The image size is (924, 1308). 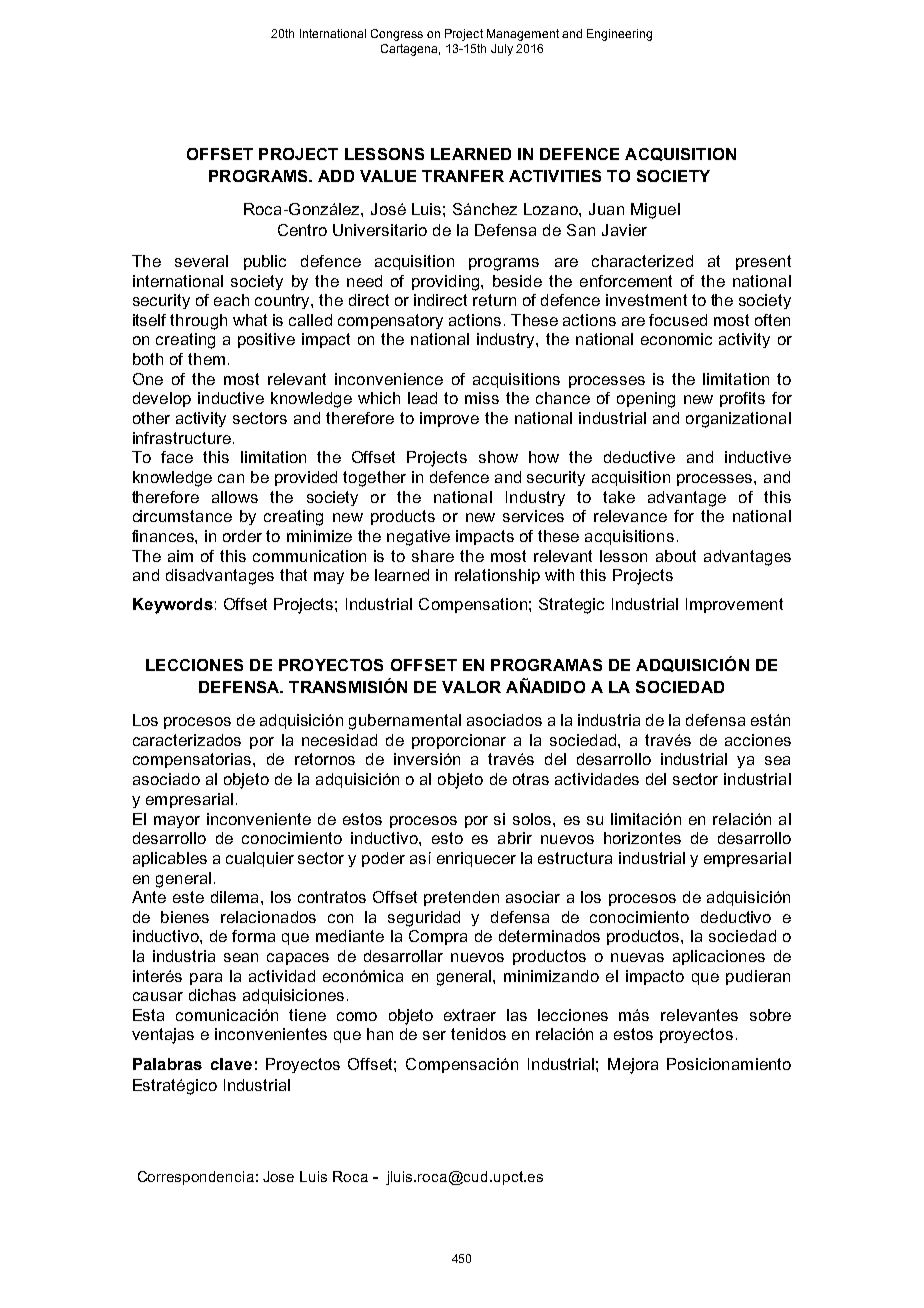 I want to click on Compensation, so click(x=473, y=605).
